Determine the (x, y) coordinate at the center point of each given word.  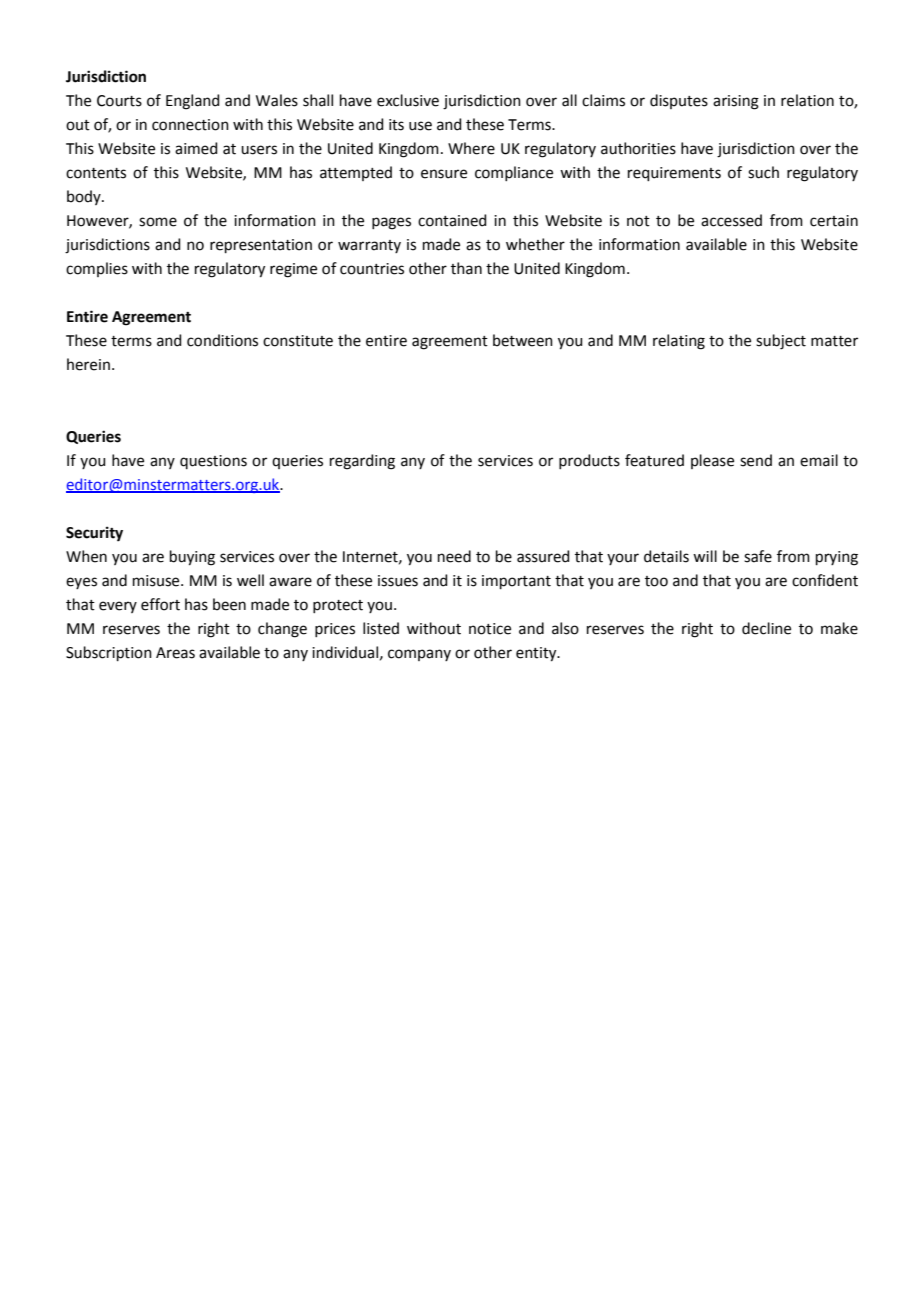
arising (736, 102)
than (466, 268)
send (756, 460)
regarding (362, 462)
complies (97, 269)
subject (781, 342)
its (396, 125)
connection (190, 125)
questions (213, 462)
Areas (175, 653)
